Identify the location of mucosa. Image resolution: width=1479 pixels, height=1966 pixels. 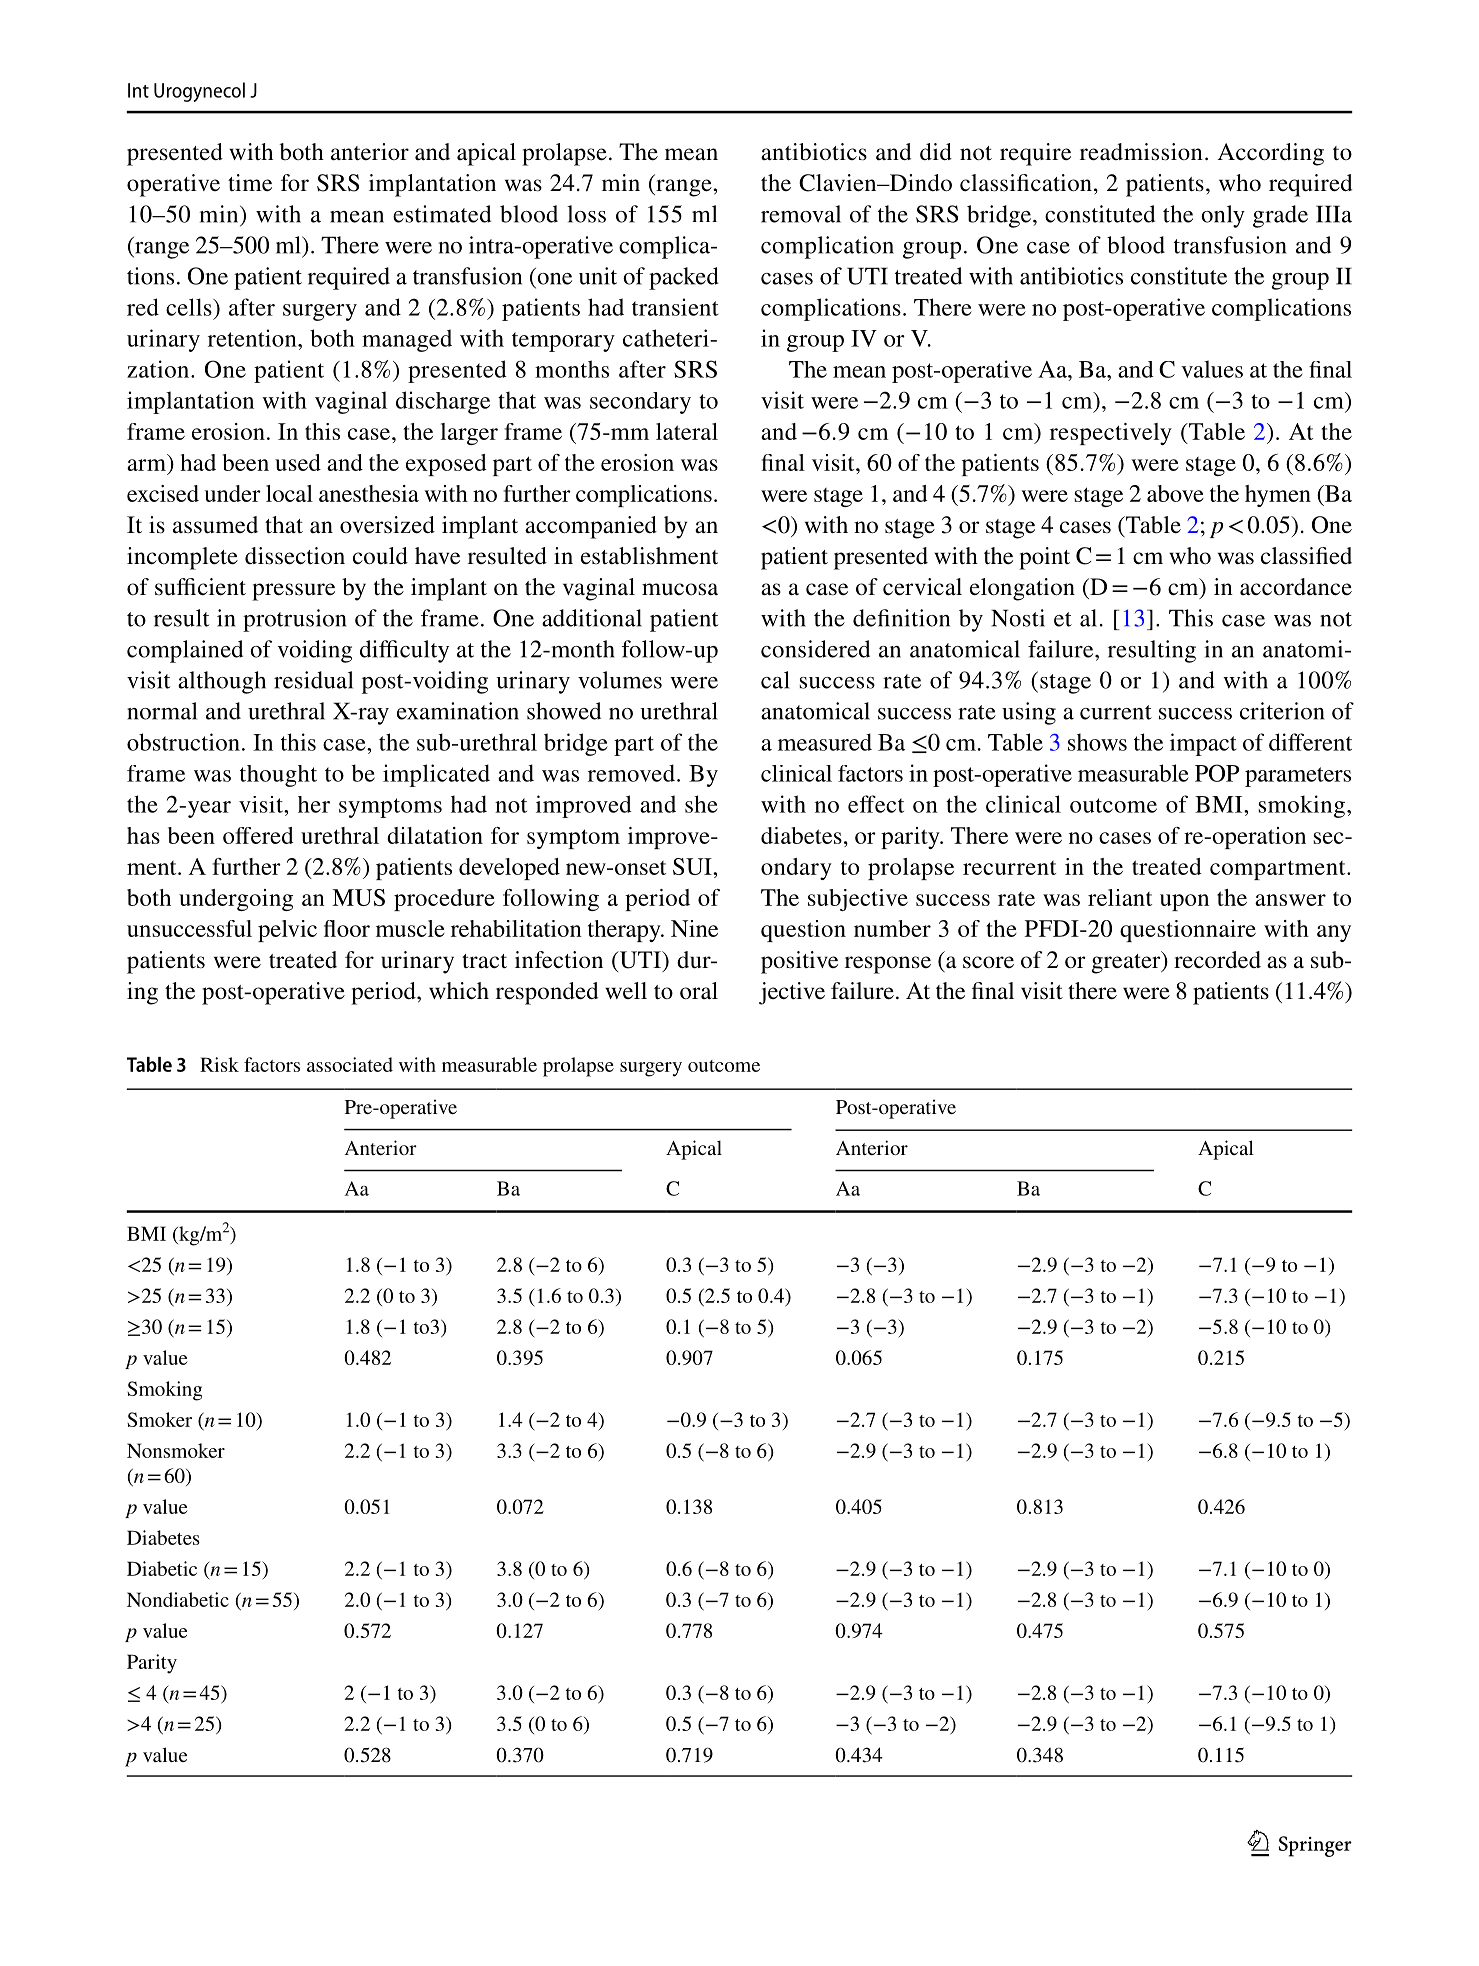
(680, 589).
